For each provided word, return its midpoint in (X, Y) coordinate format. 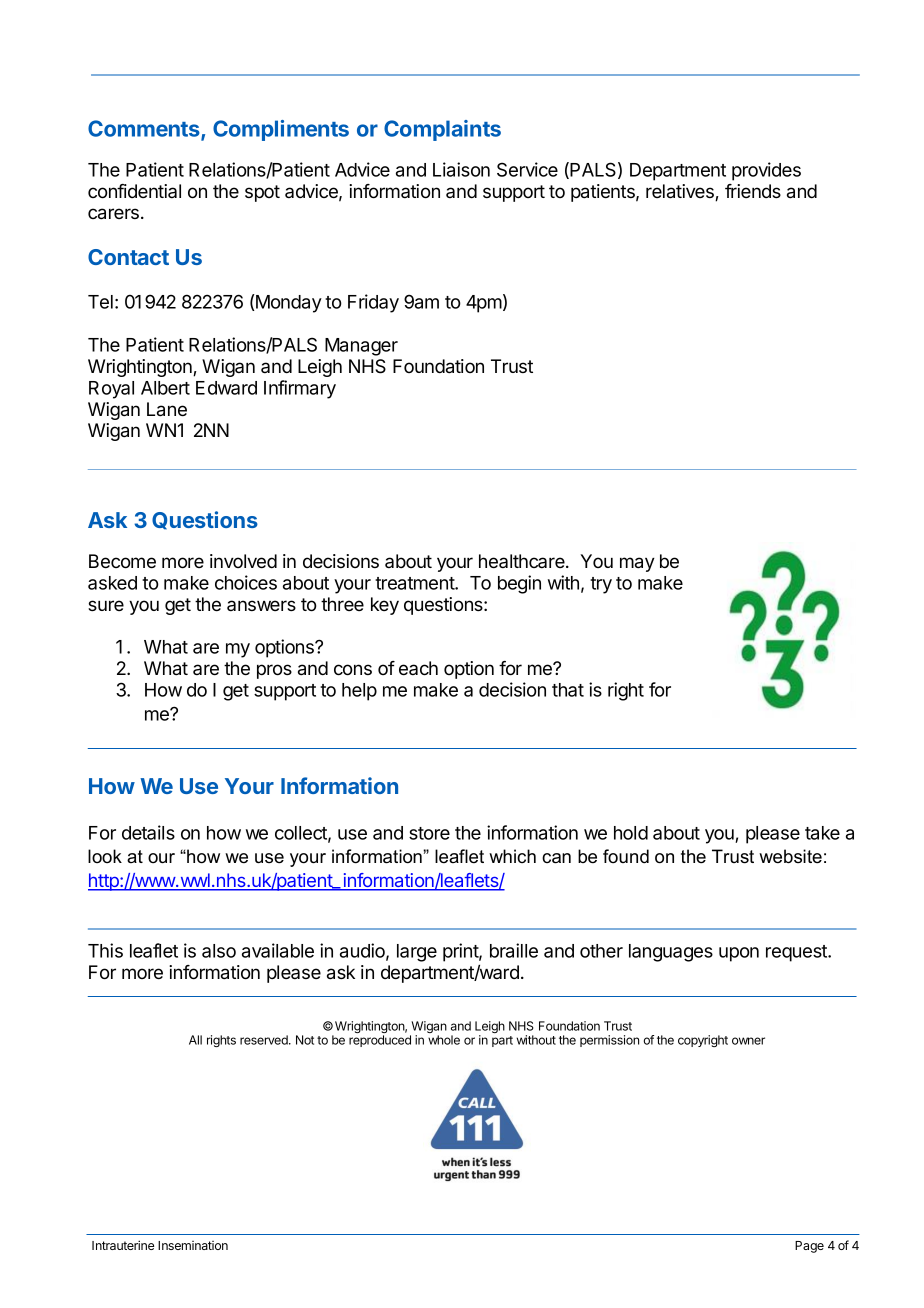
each (418, 668)
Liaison (461, 169)
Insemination (193, 1245)
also (219, 951)
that (568, 690)
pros (274, 671)
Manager (361, 347)
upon (739, 954)
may (637, 564)
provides (766, 171)
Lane (167, 409)
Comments (145, 130)
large (417, 953)
